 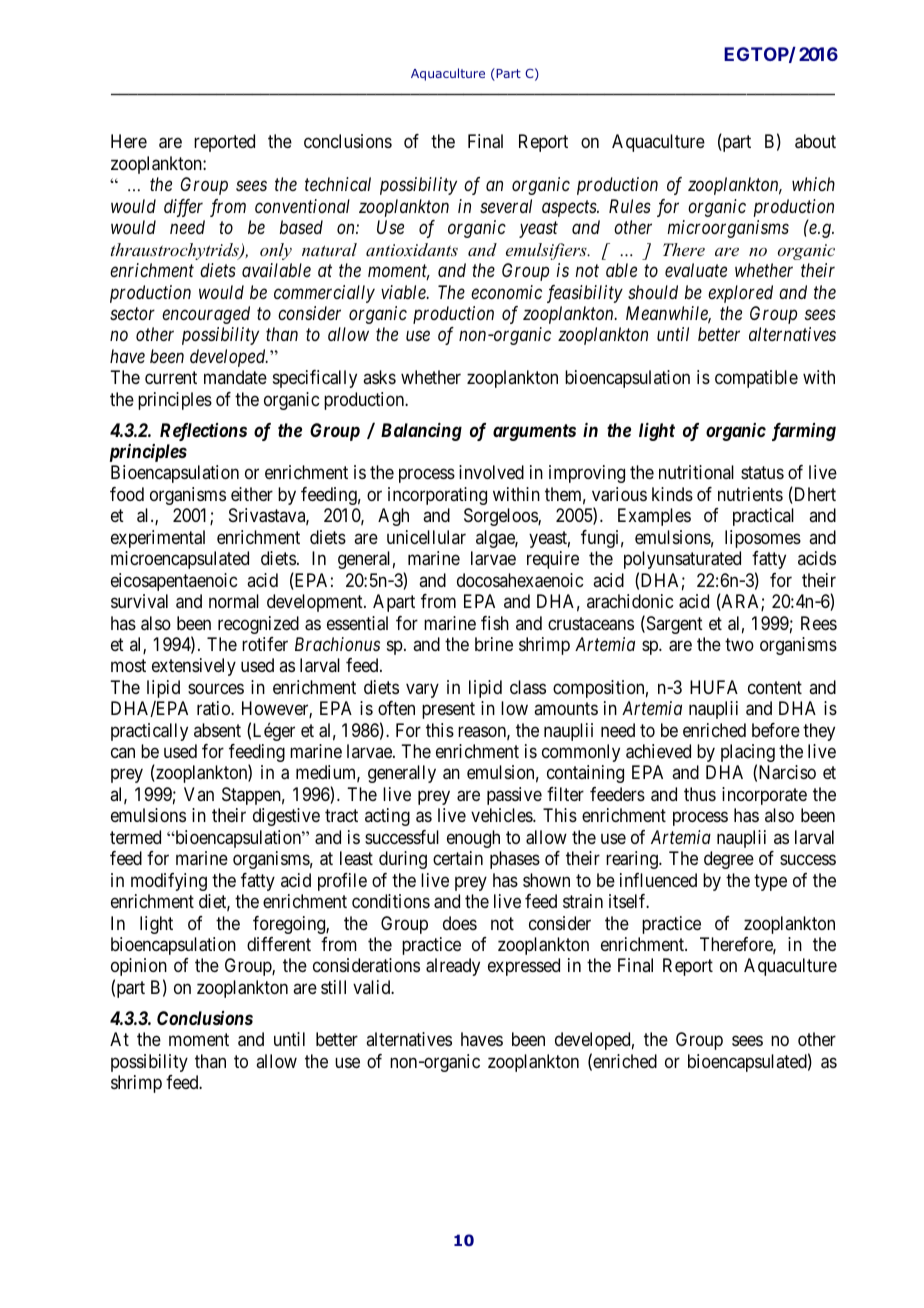 What do you see at coordinates (775, 687) in the screenshot?
I see `content` at bounding box center [775, 687].
